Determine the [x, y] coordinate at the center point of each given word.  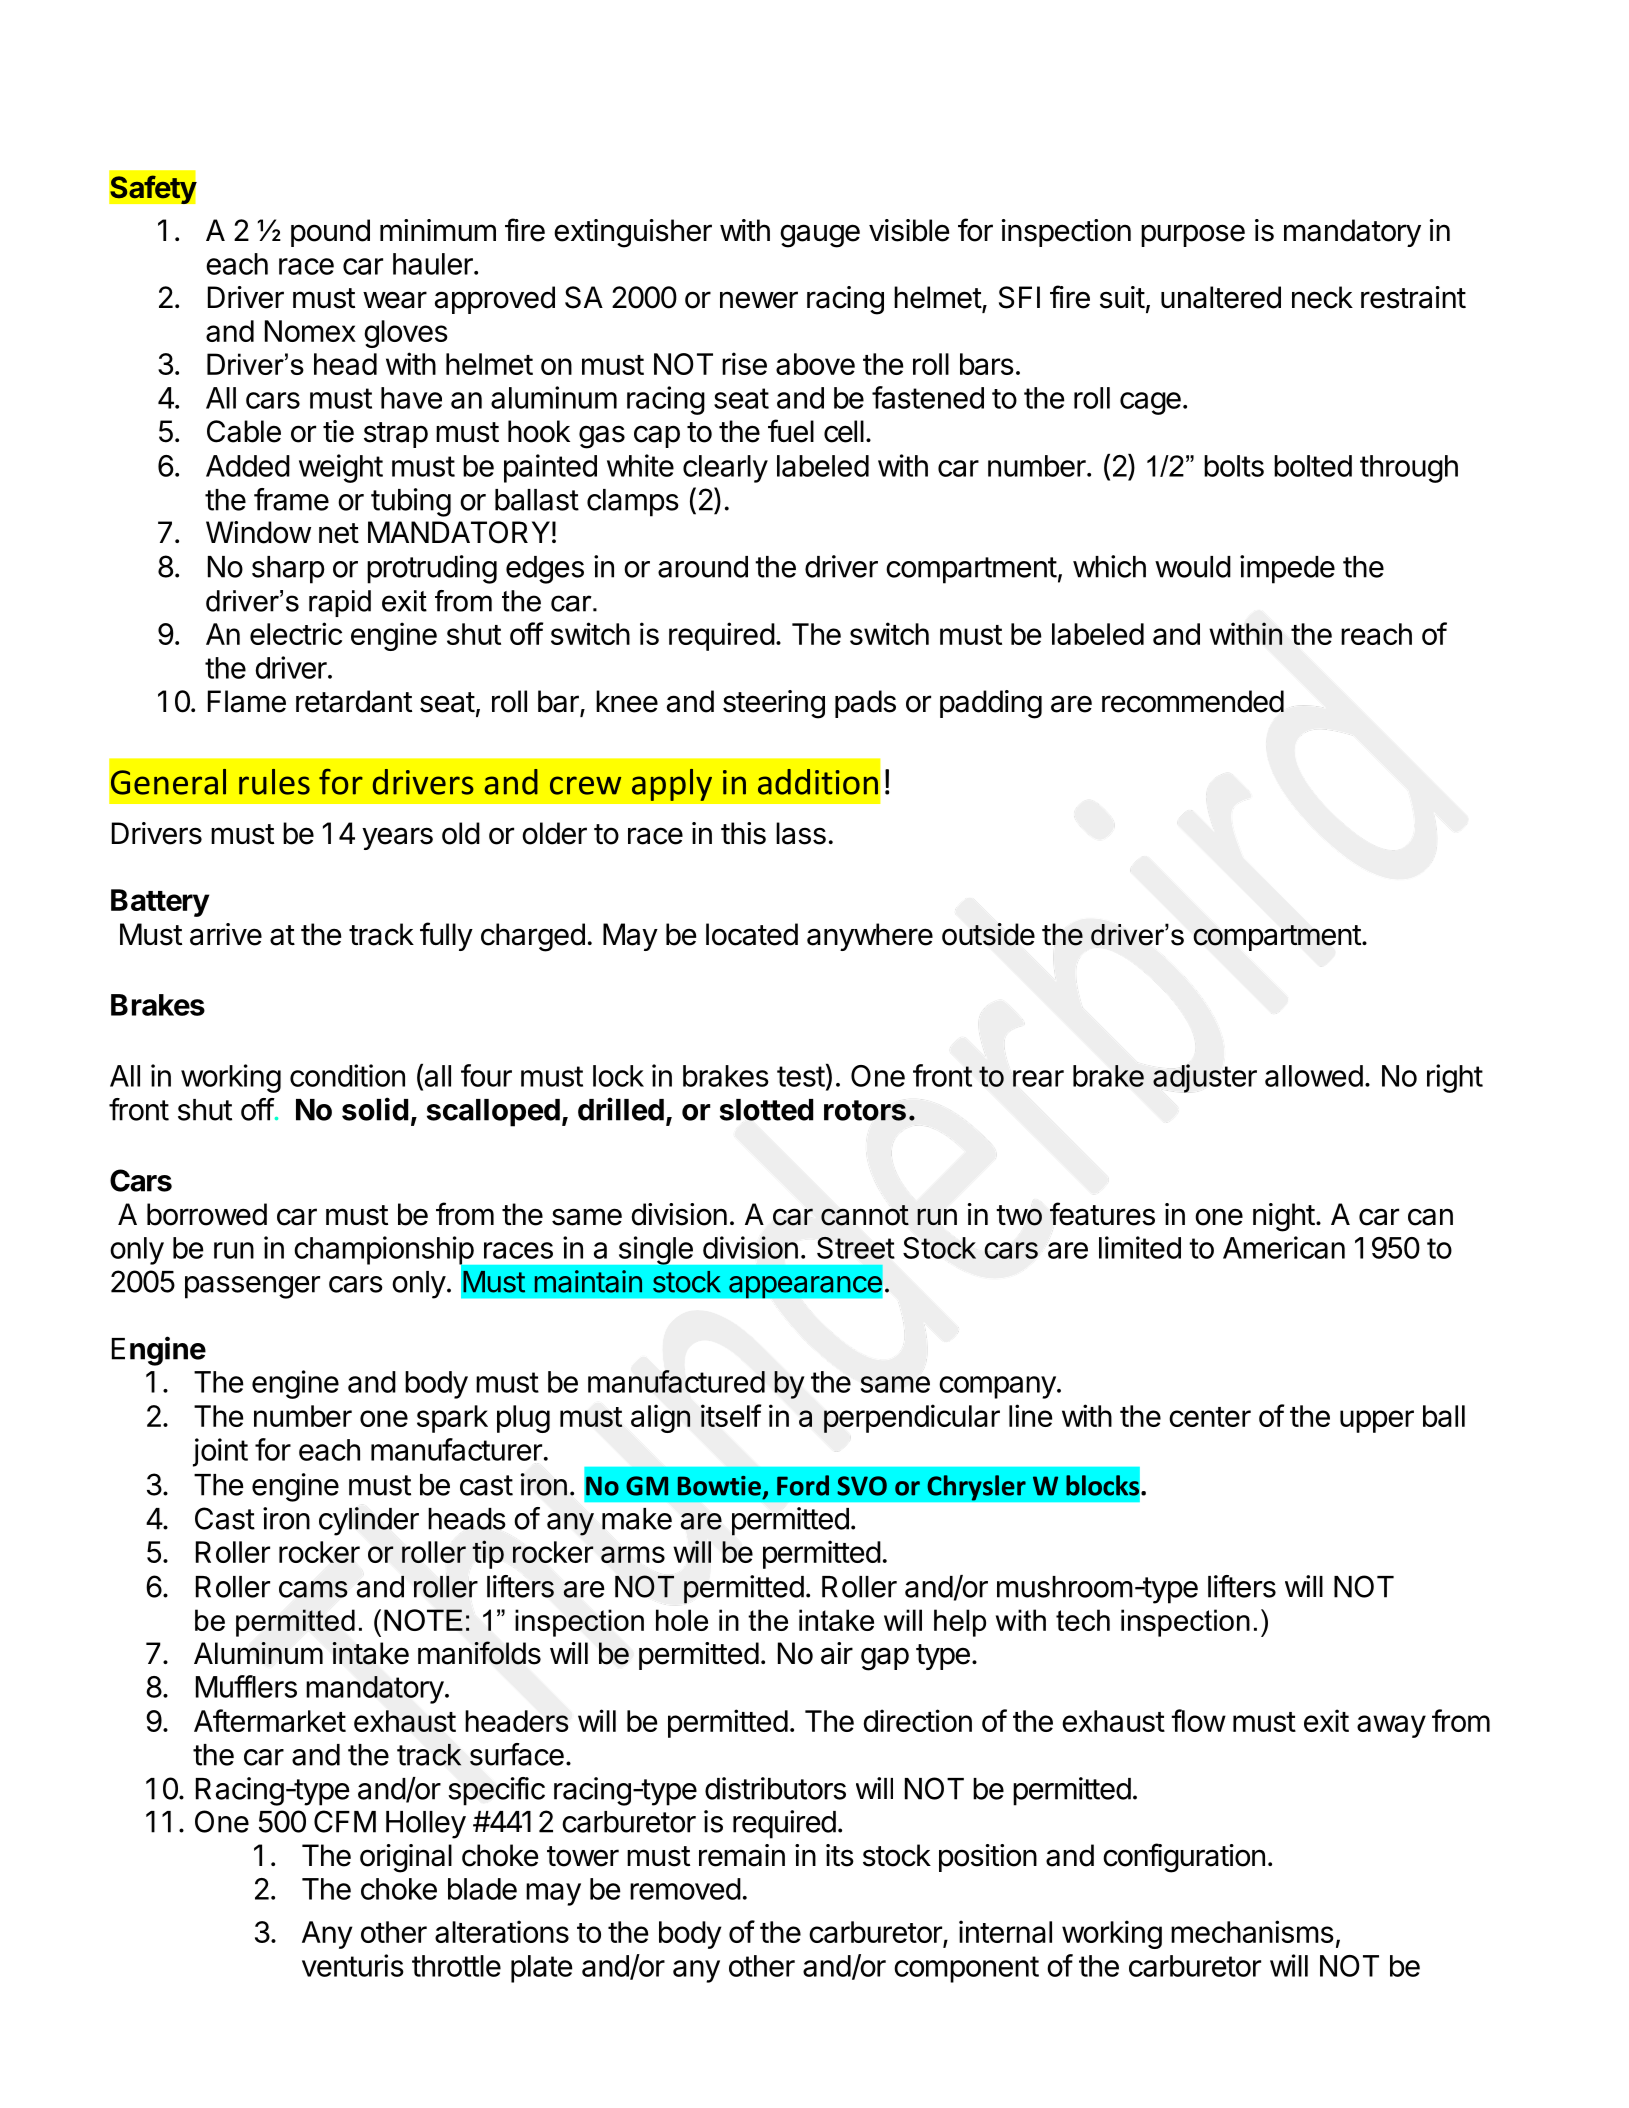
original [406, 1858]
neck [1322, 297]
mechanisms [1252, 1931]
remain [742, 1855]
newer [759, 300]
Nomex [310, 331]
